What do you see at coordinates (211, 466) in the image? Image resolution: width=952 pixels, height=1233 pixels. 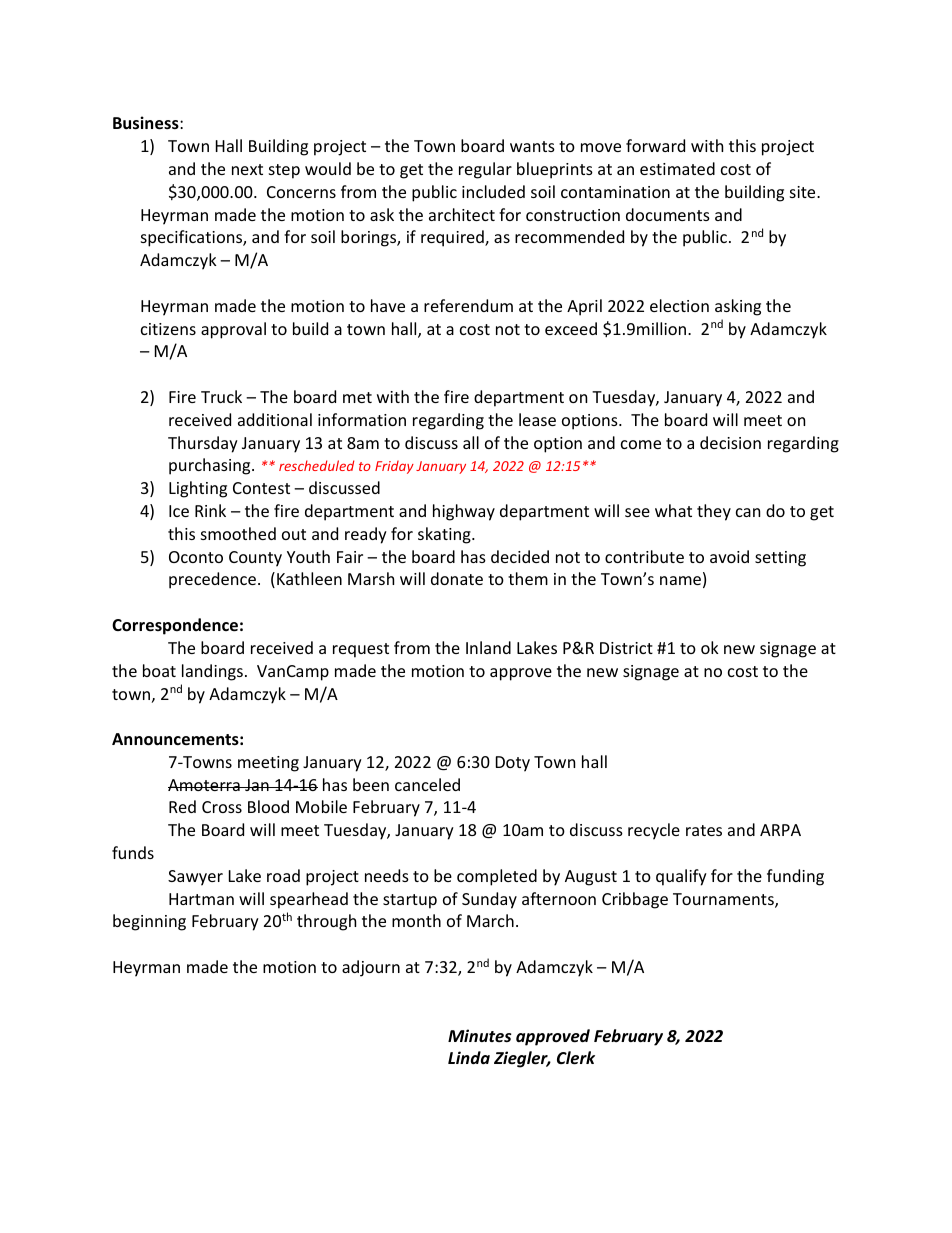 I see `purchasing` at bounding box center [211, 466].
